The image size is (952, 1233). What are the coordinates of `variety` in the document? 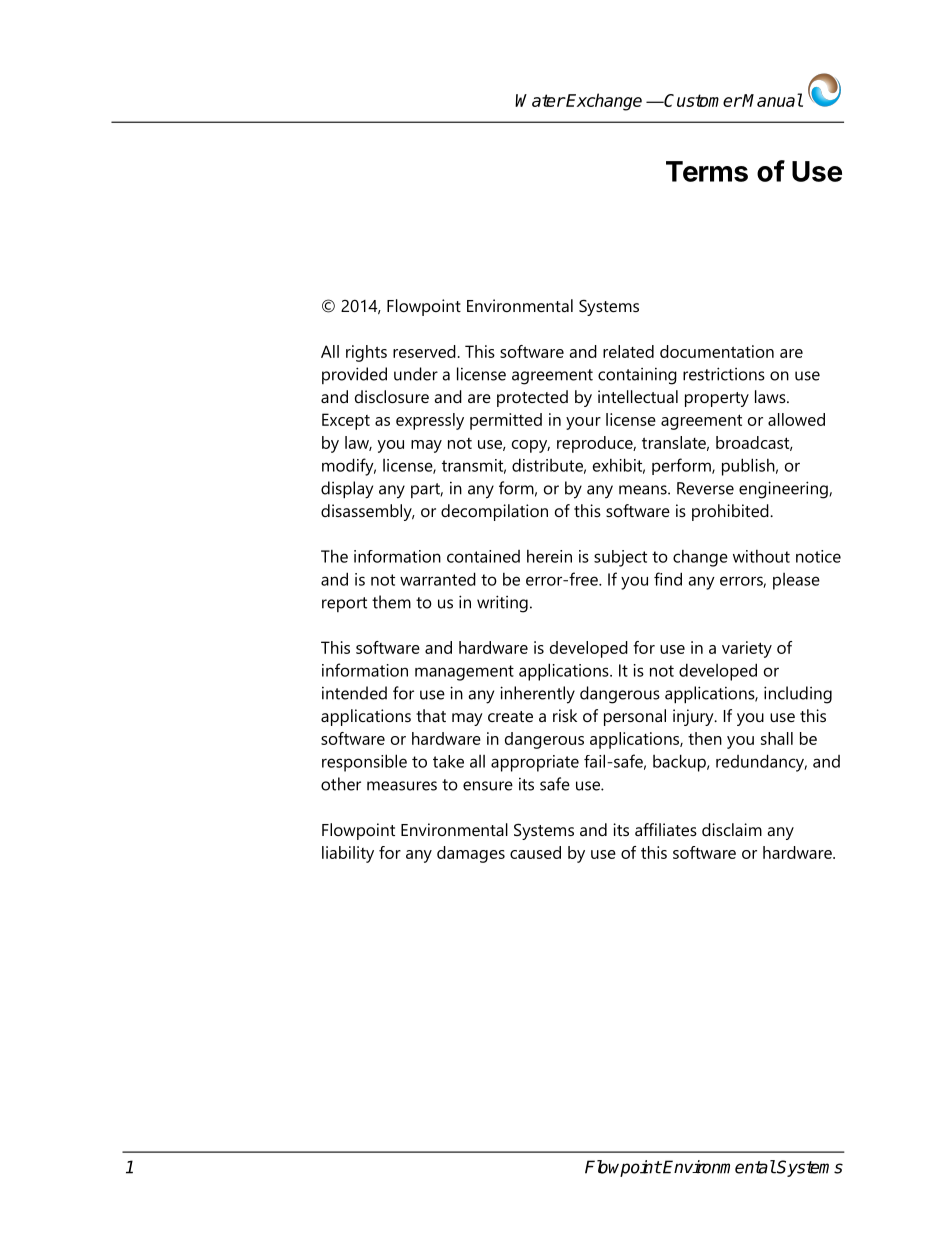 It's located at (747, 649).
